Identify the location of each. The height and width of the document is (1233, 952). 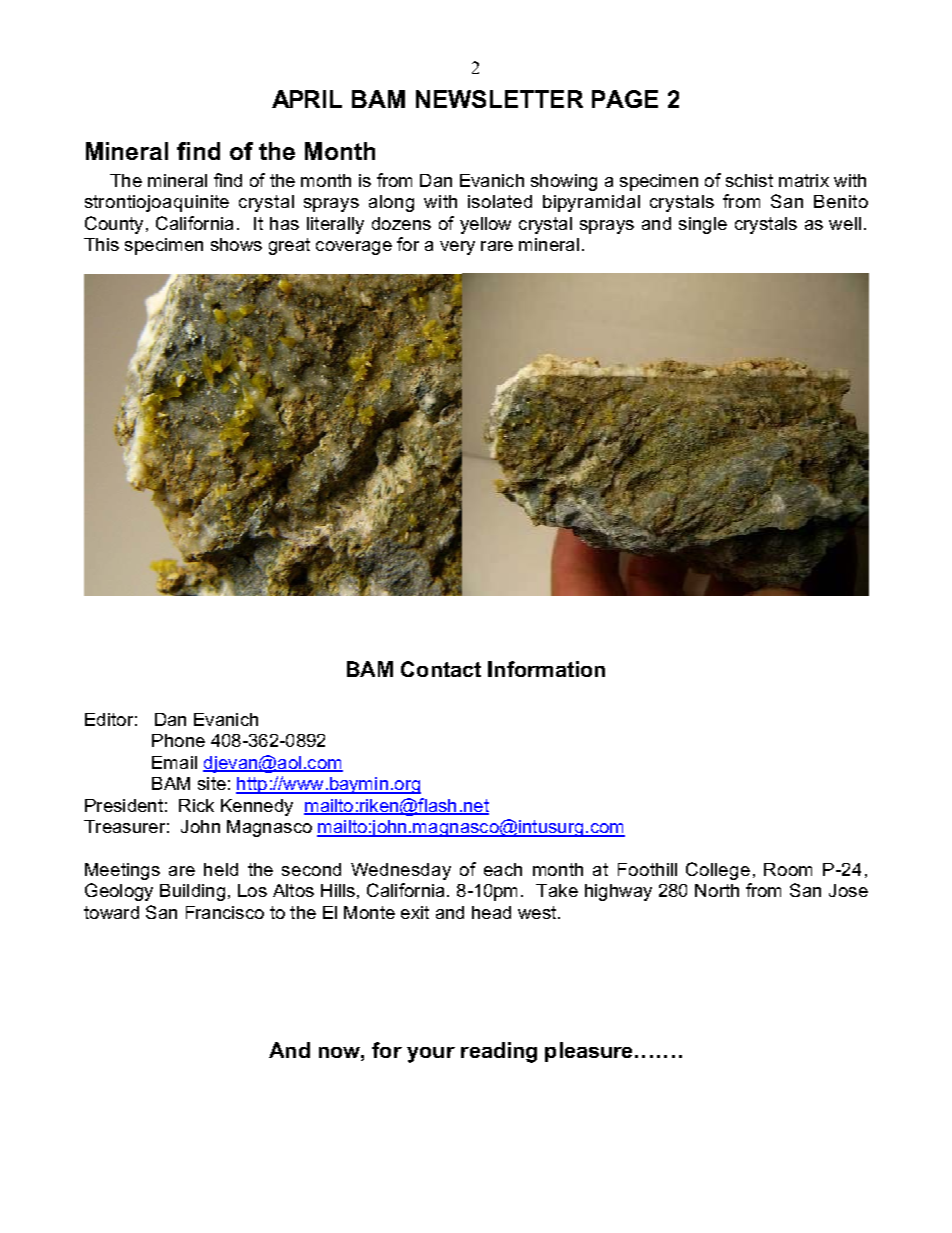
(503, 869).
